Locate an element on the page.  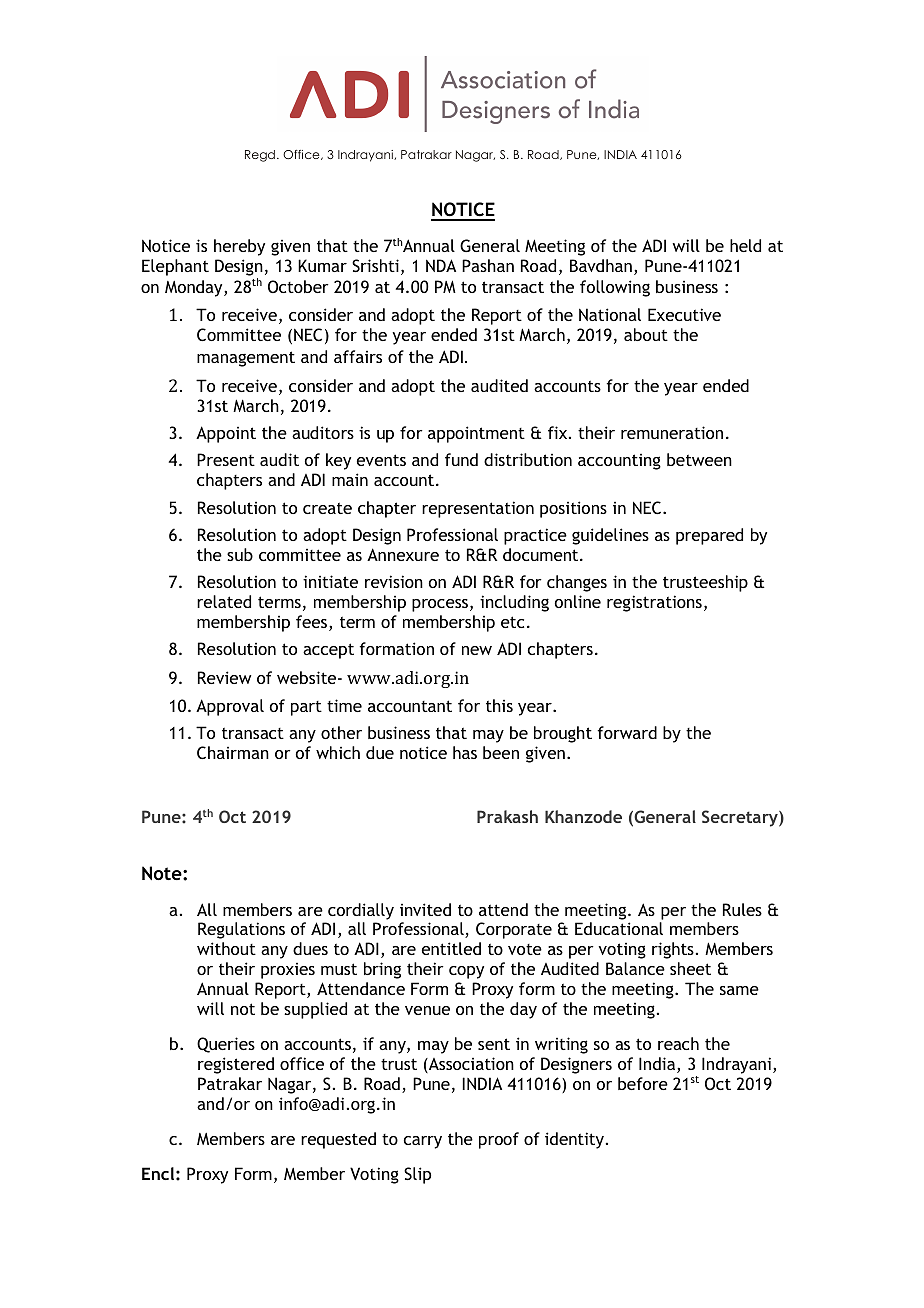
create is located at coordinates (327, 508).
